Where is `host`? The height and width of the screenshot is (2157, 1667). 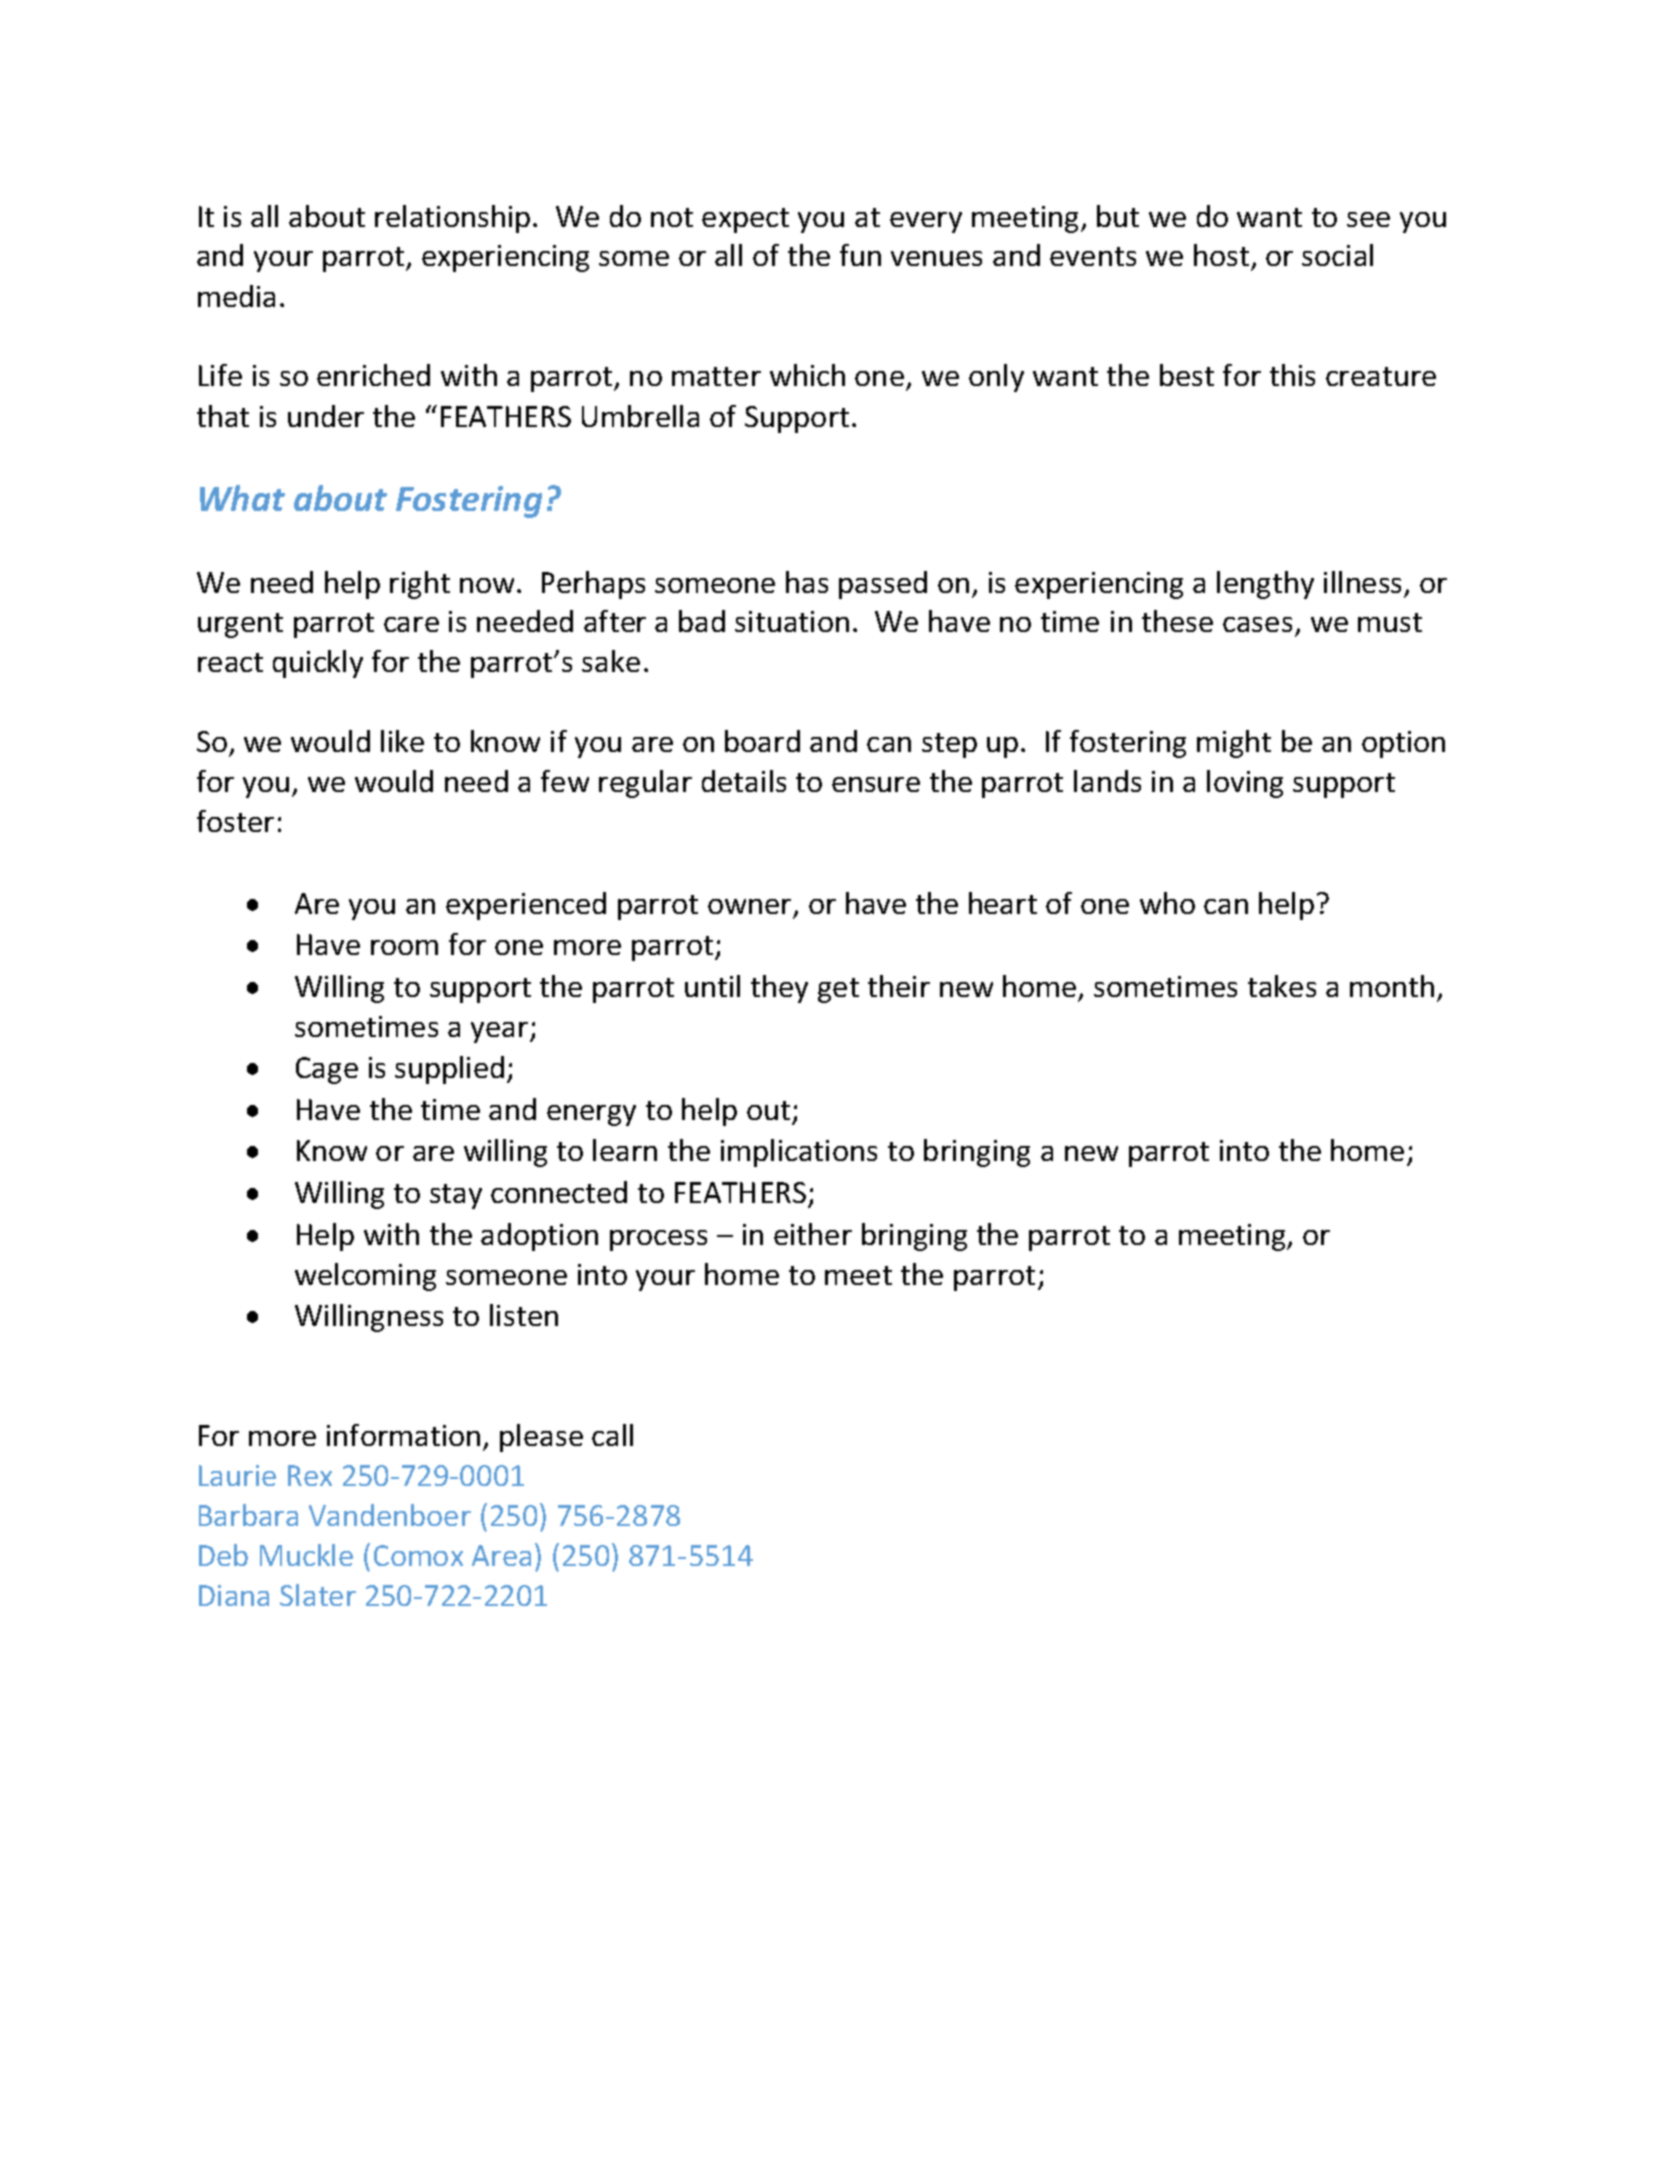
host is located at coordinates (1223, 257).
